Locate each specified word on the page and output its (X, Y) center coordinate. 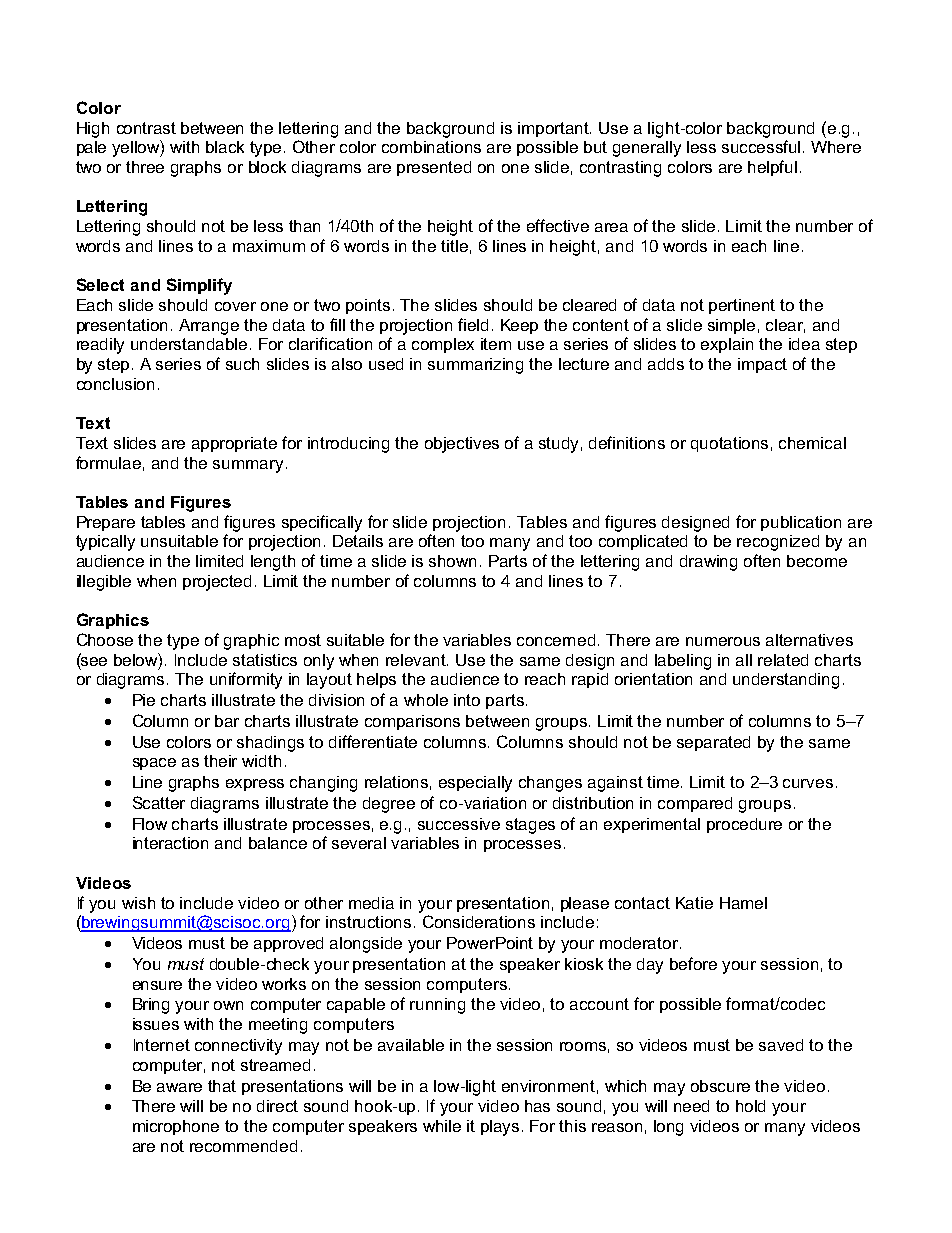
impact (762, 365)
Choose (105, 639)
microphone (176, 1127)
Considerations (479, 921)
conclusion (115, 384)
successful (761, 146)
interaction (170, 843)
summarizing (475, 366)
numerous (723, 641)
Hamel (743, 903)
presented (434, 168)
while (442, 1126)
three (145, 167)
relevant (417, 660)
